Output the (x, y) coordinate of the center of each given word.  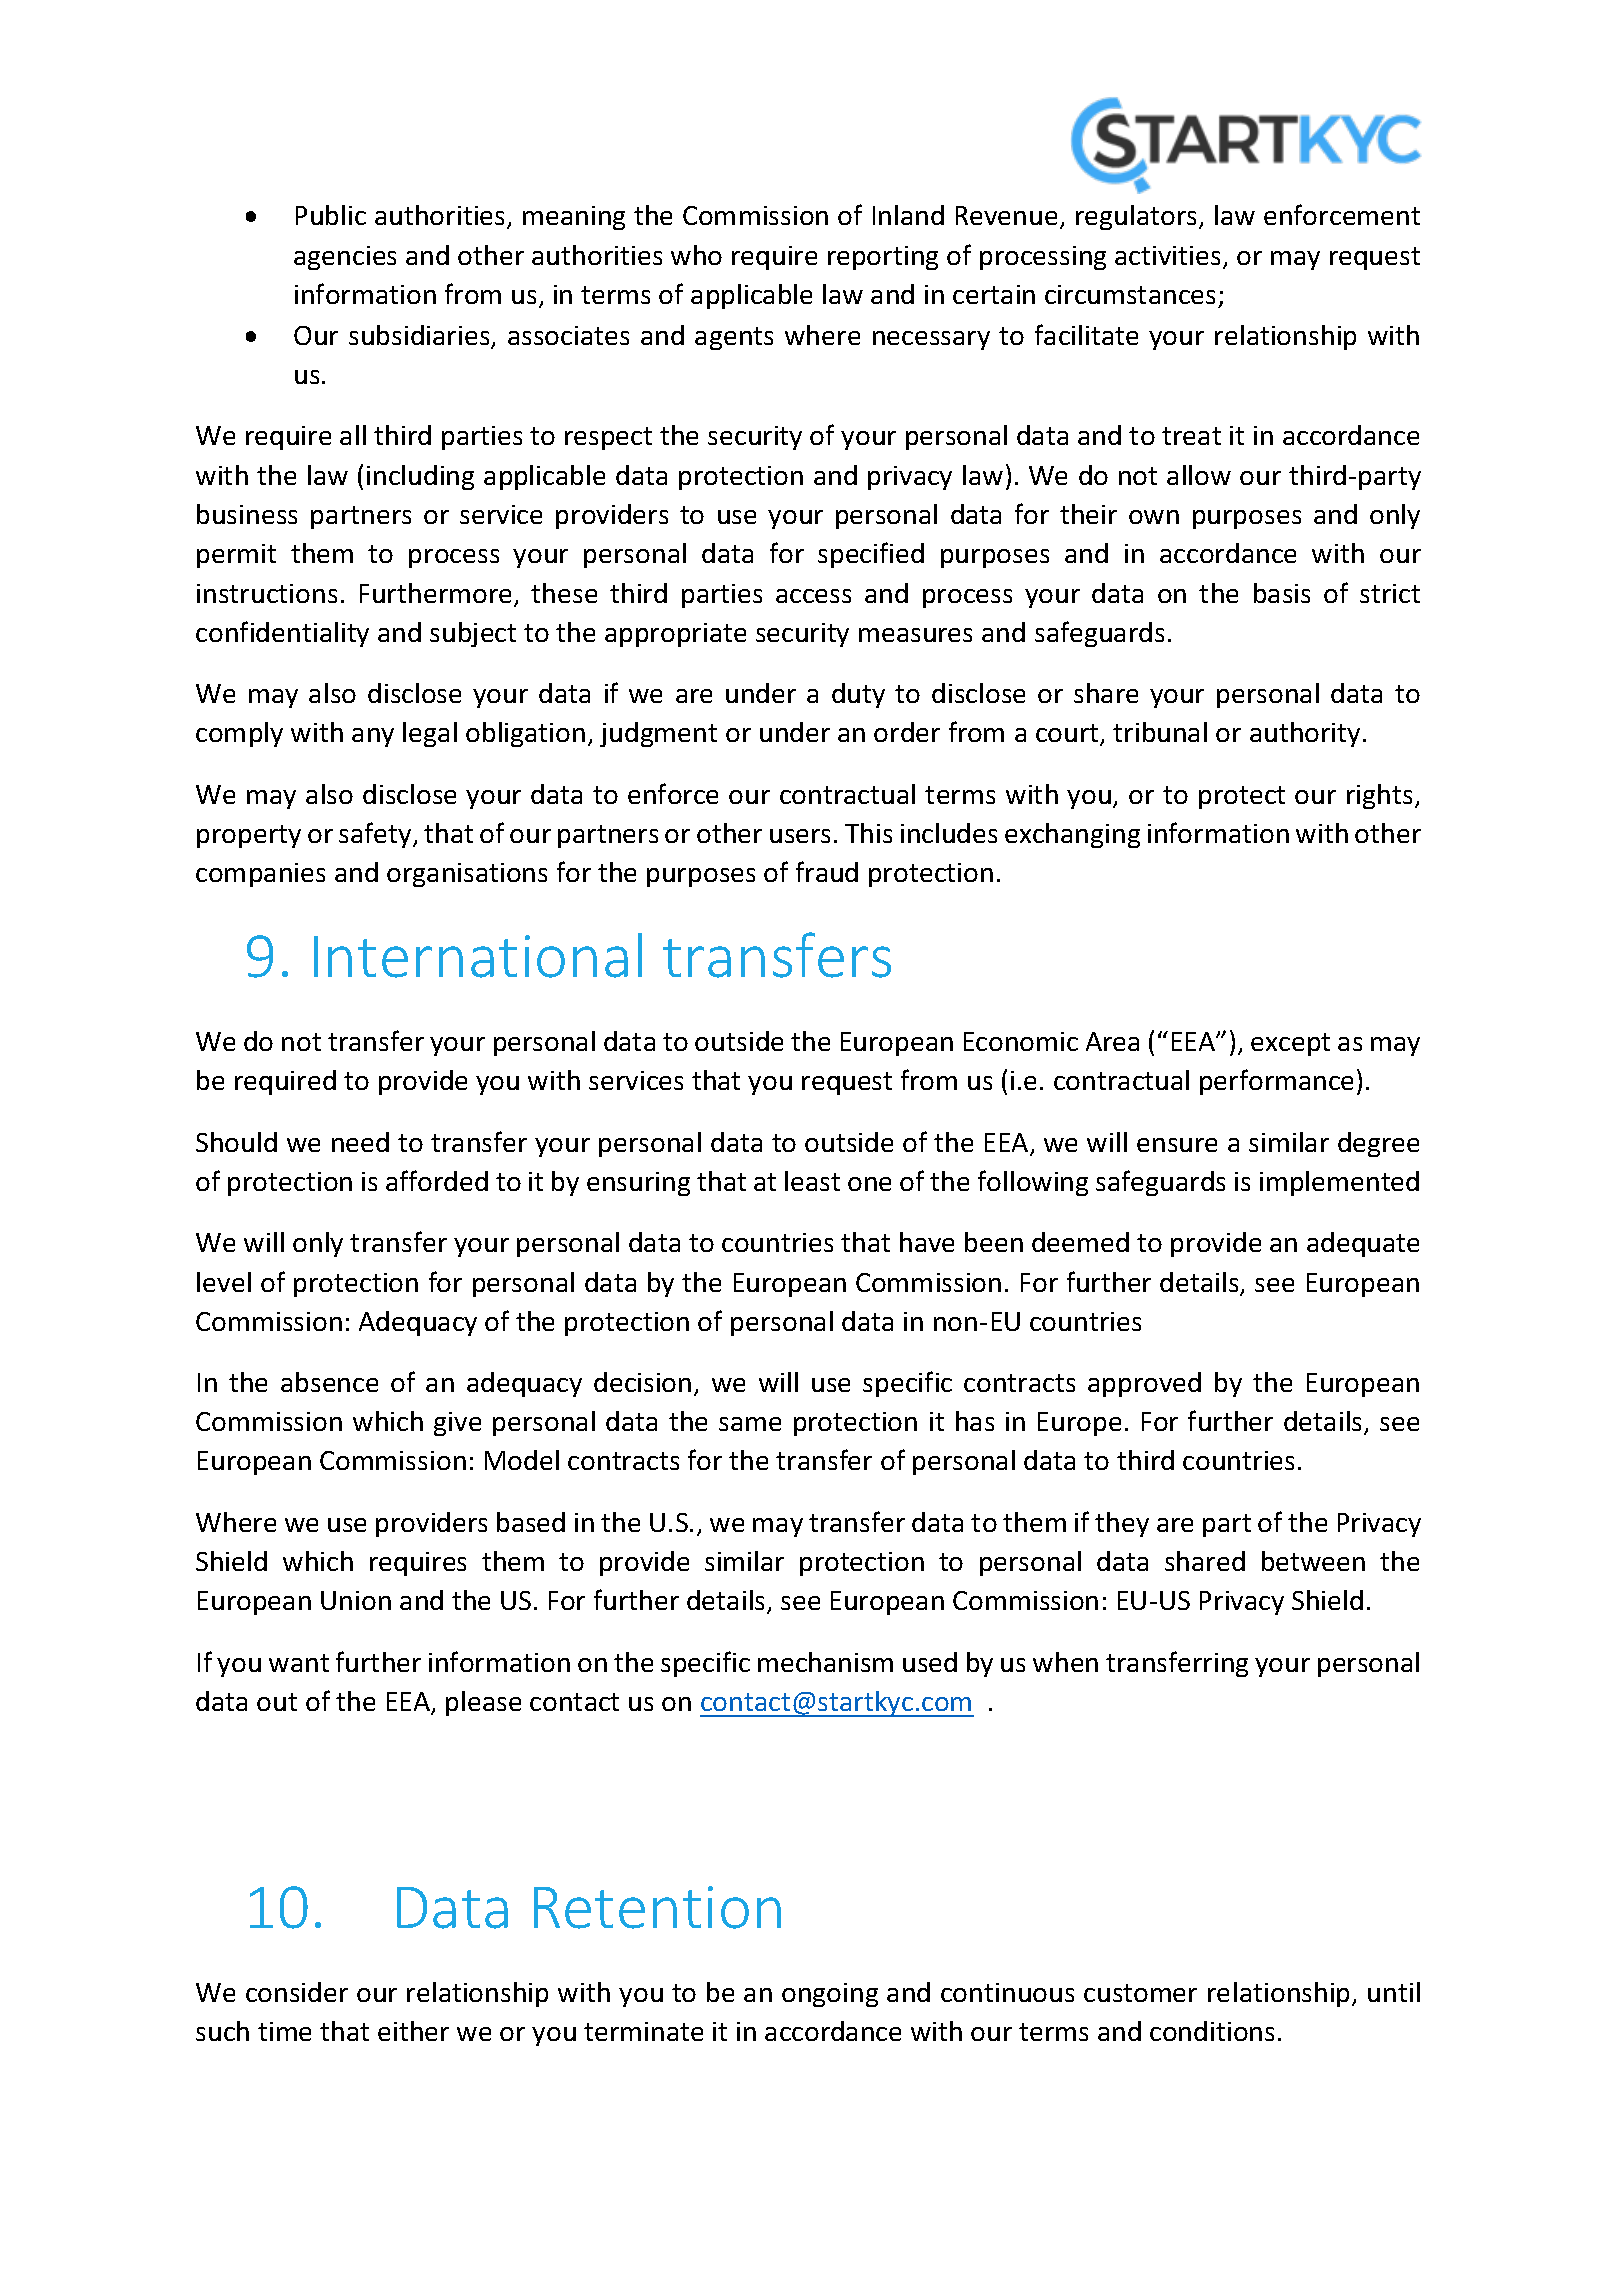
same (750, 1424)
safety (376, 835)
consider (297, 1992)
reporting (883, 258)
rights (1379, 796)
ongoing (830, 1995)
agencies (345, 258)
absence (329, 1382)
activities (1169, 257)
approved (1144, 1384)
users (800, 836)
